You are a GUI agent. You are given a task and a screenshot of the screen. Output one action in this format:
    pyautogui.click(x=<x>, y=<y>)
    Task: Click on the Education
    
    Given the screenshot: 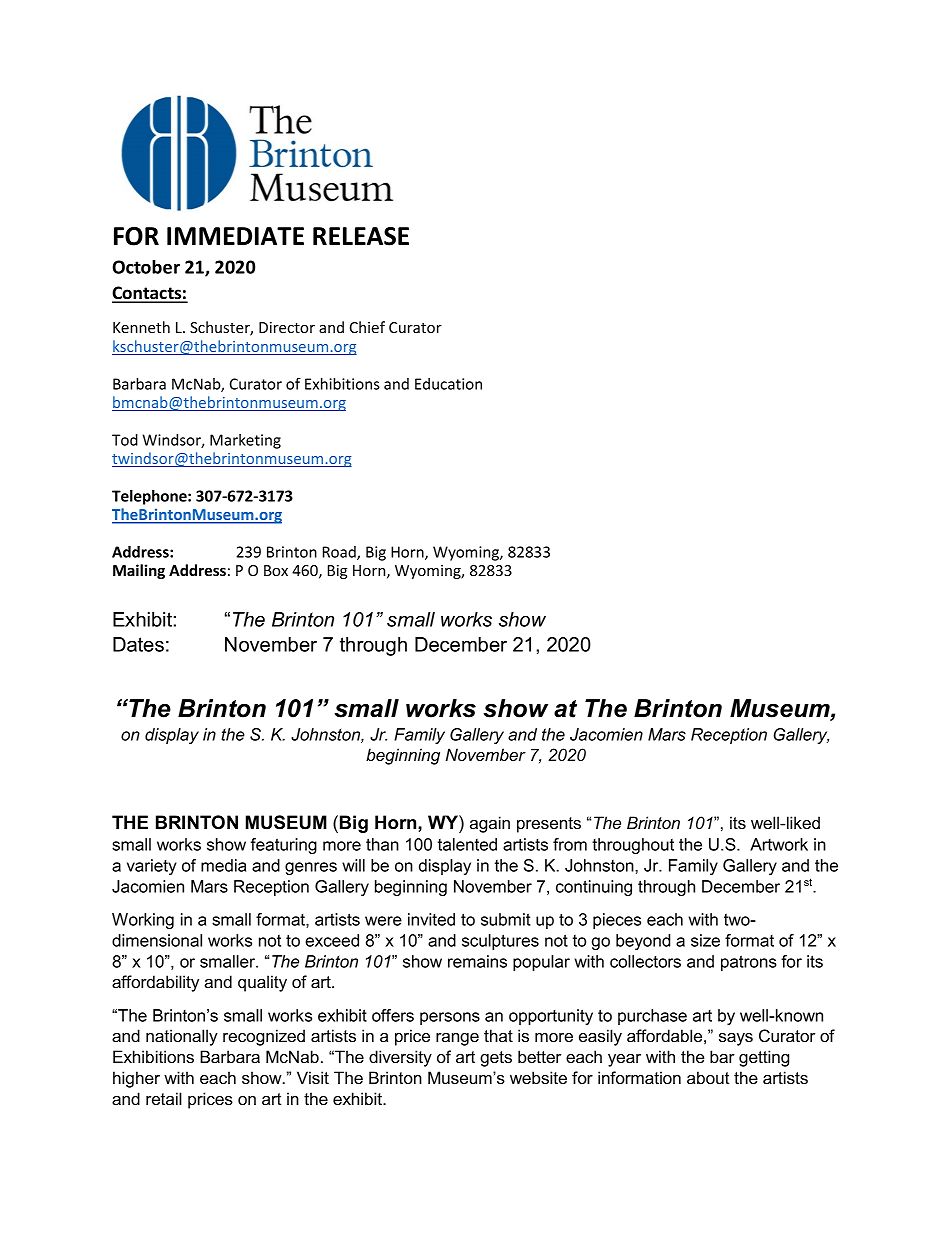 What is the action you would take?
    pyautogui.click(x=448, y=384)
